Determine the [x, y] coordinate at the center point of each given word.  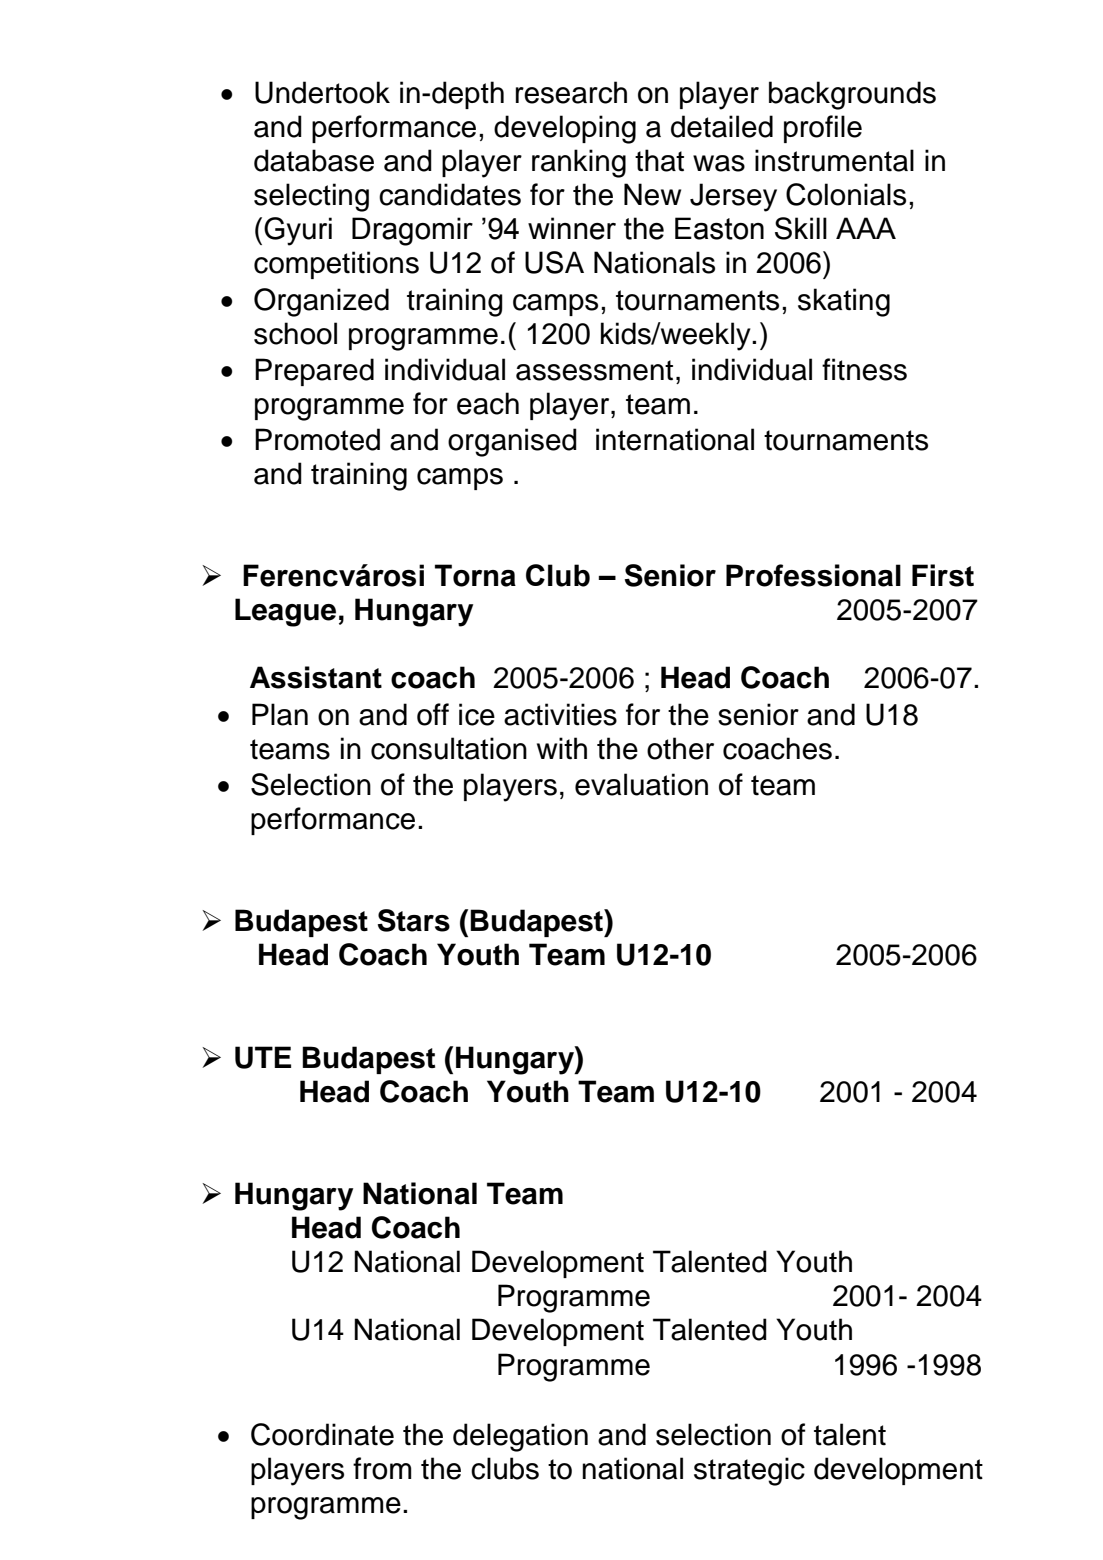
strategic [749, 1471]
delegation [520, 1437]
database [314, 160]
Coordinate [322, 1434]
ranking [579, 163]
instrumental [834, 160]
